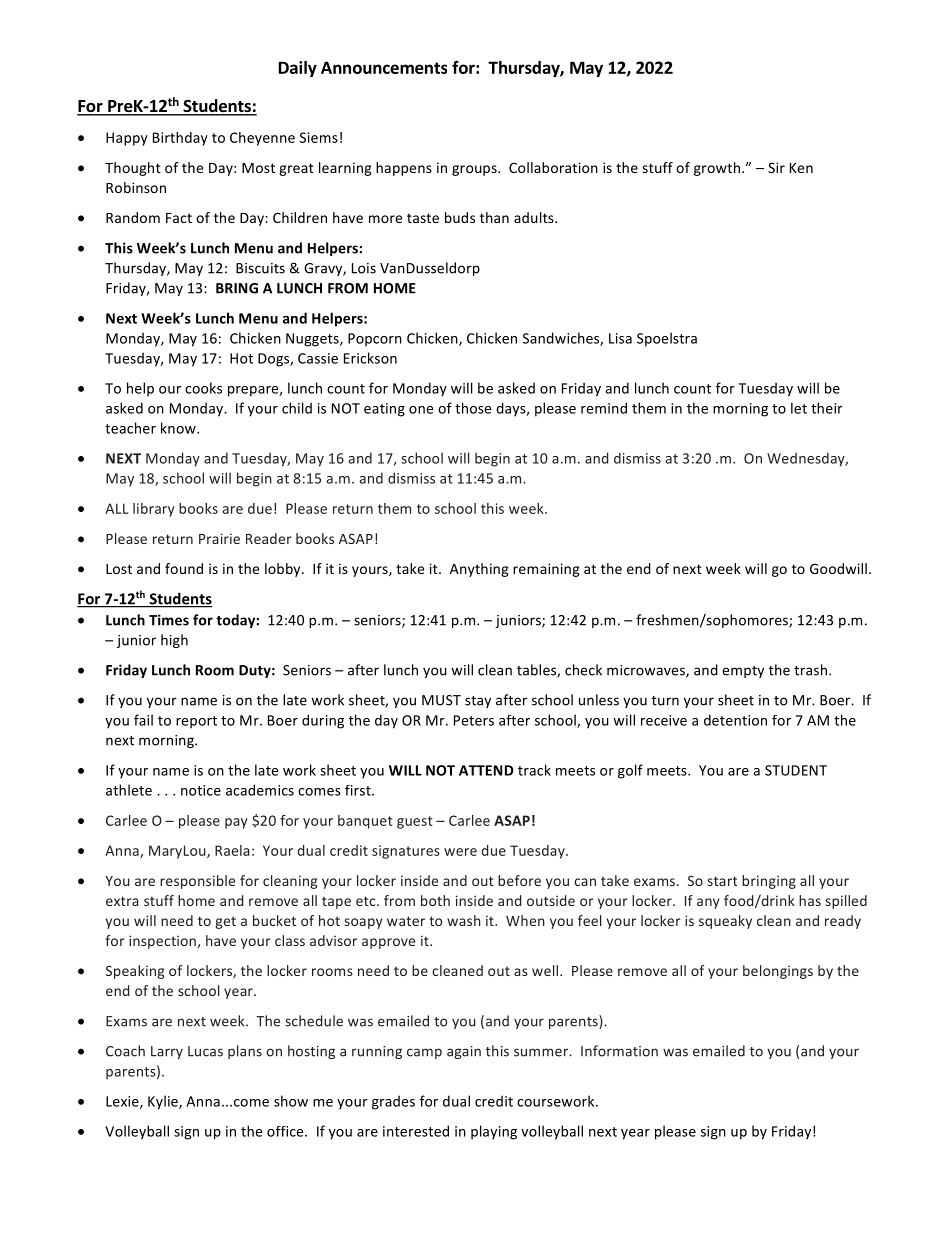 The height and width of the screenshot is (1233, 952). What do you see at coordinates (473, 408) in the screenshot?
I see `those` at bounding box center [473, 408].
